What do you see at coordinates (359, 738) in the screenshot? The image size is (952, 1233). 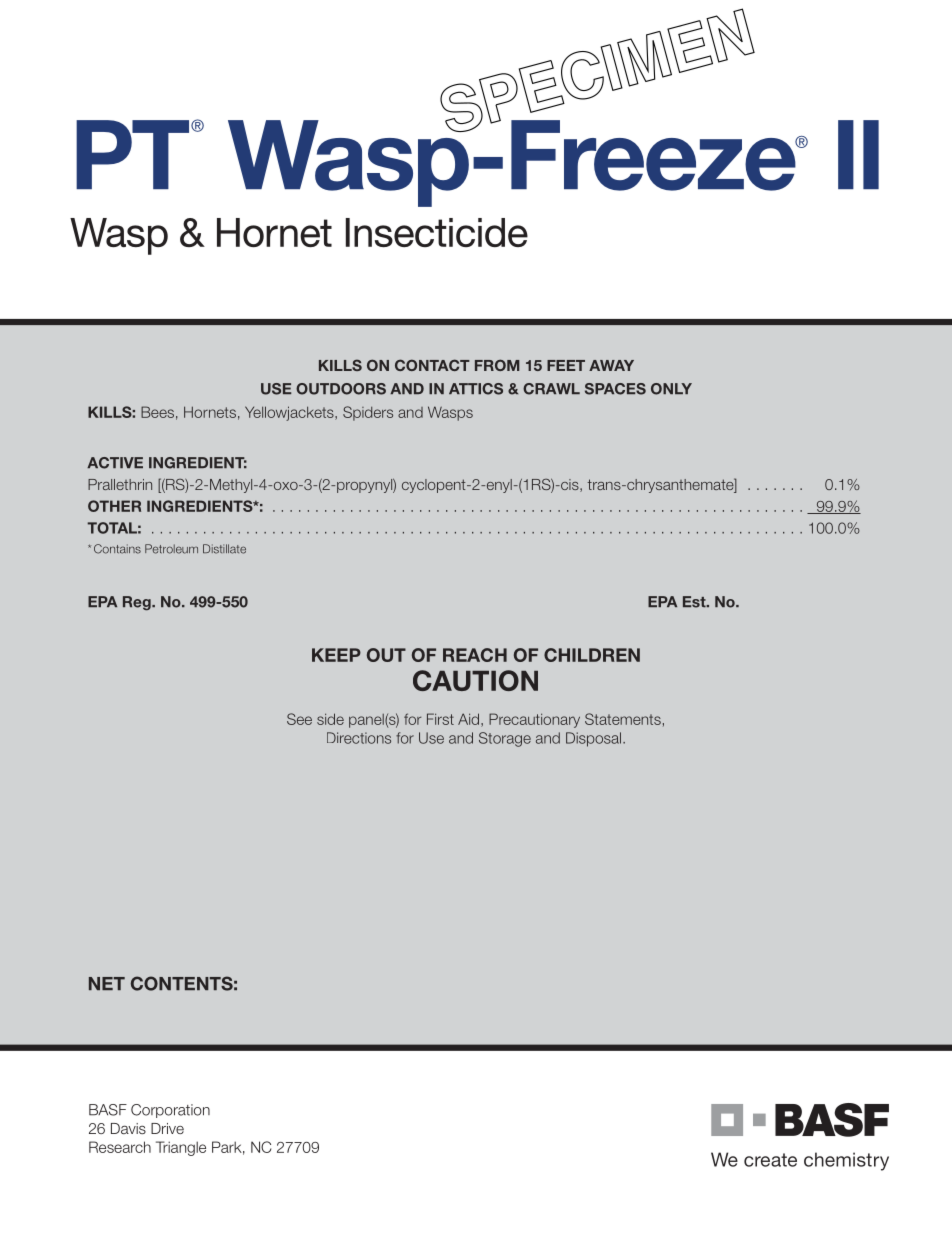 I see `Directions` at bounding box center [359, 738].
